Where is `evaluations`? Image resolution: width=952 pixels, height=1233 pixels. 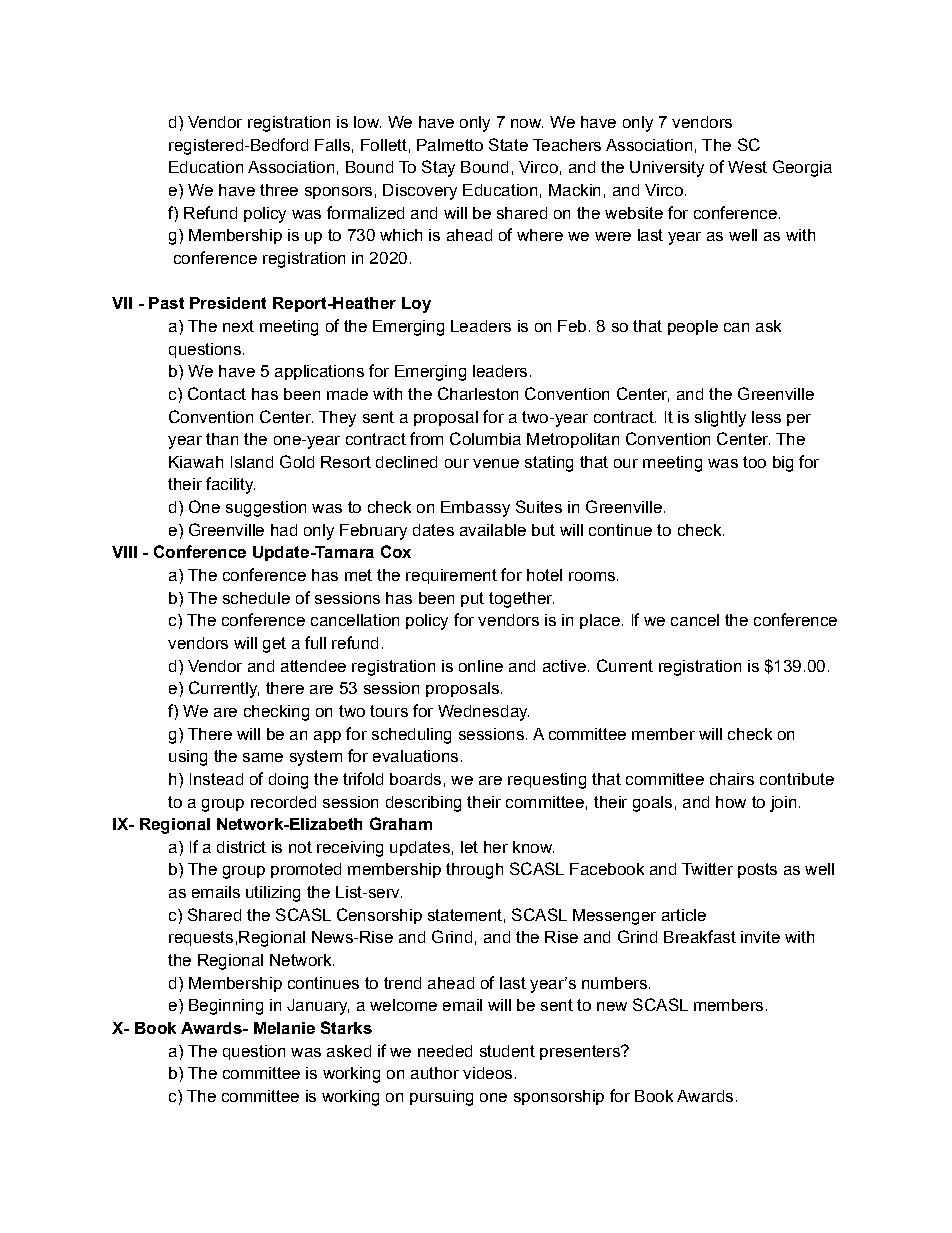 evaluations is located at coordinates (415, 756).
